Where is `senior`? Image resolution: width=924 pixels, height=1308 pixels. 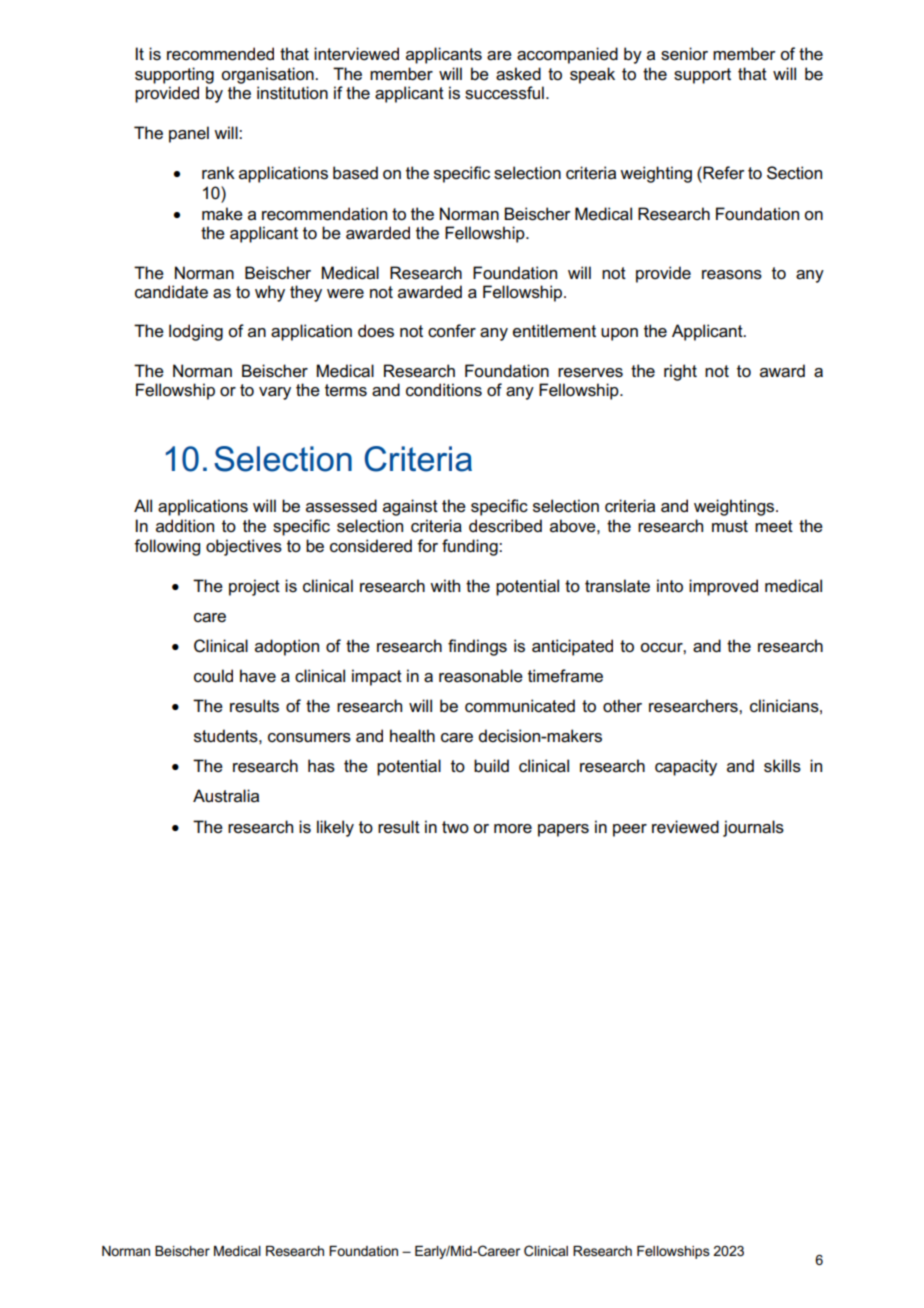 senior is located at coordinates (684, 54).
